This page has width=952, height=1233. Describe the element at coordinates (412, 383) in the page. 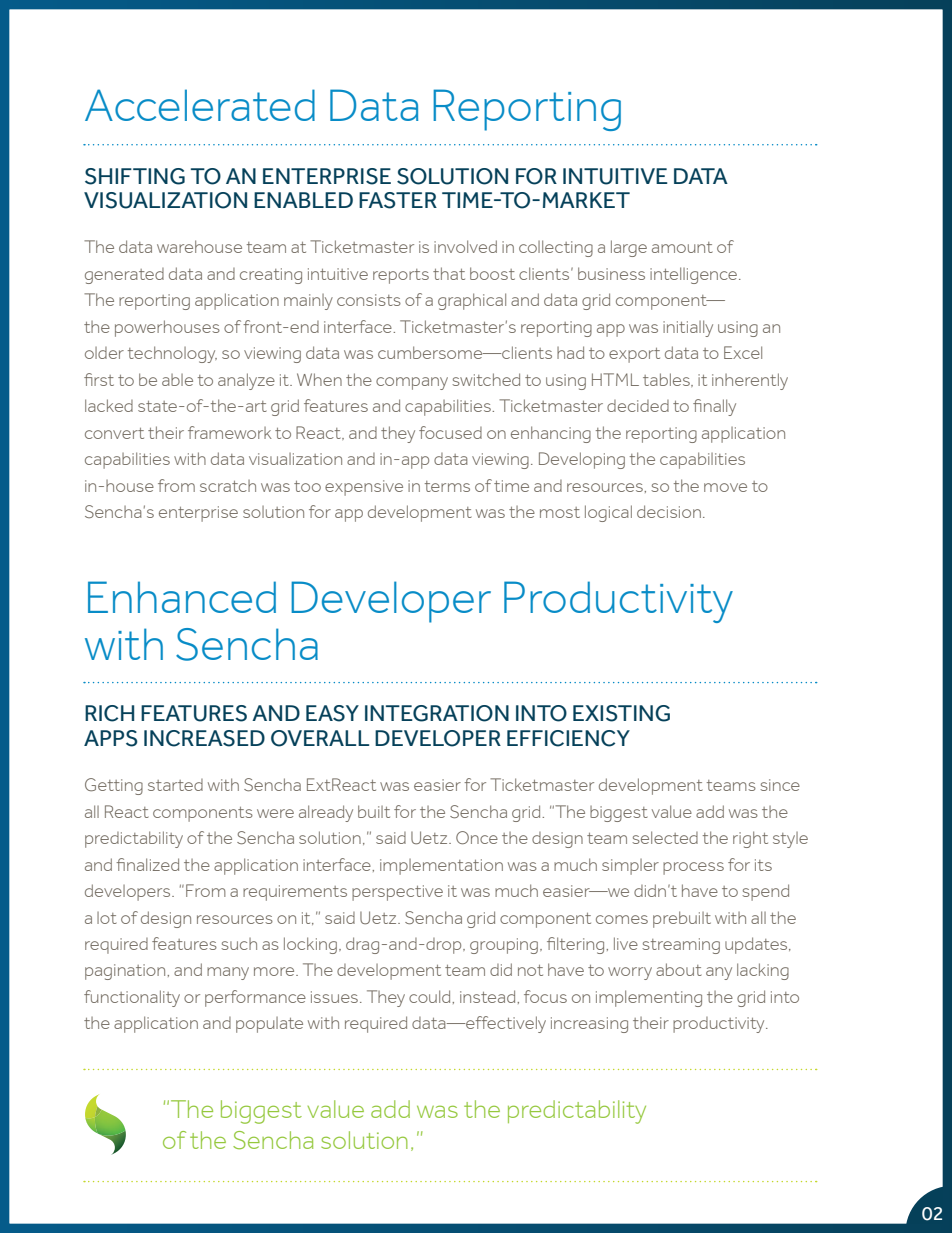

I see `company` at that location.
